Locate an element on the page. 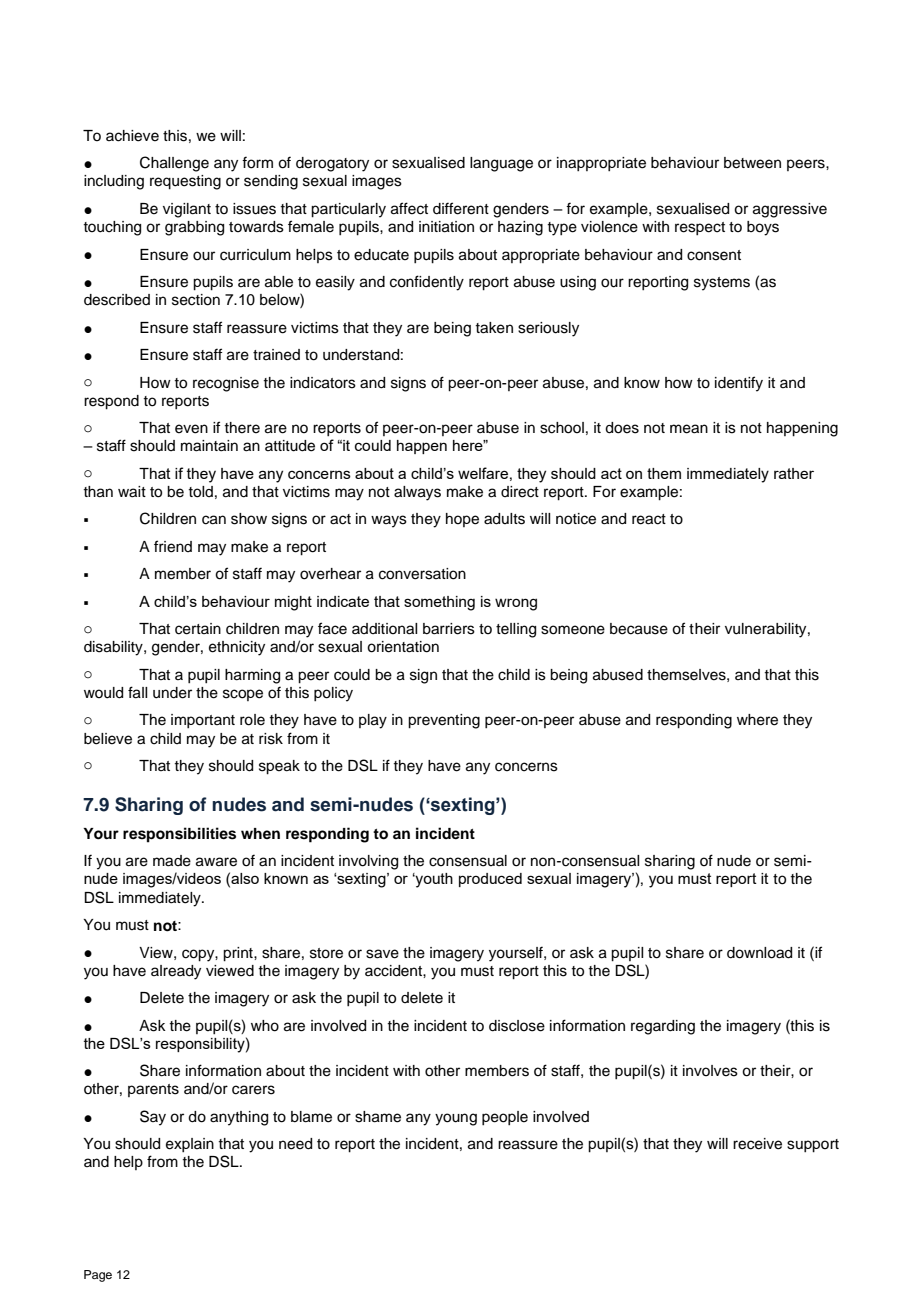  Page is located at coordinates (98, 1276).
